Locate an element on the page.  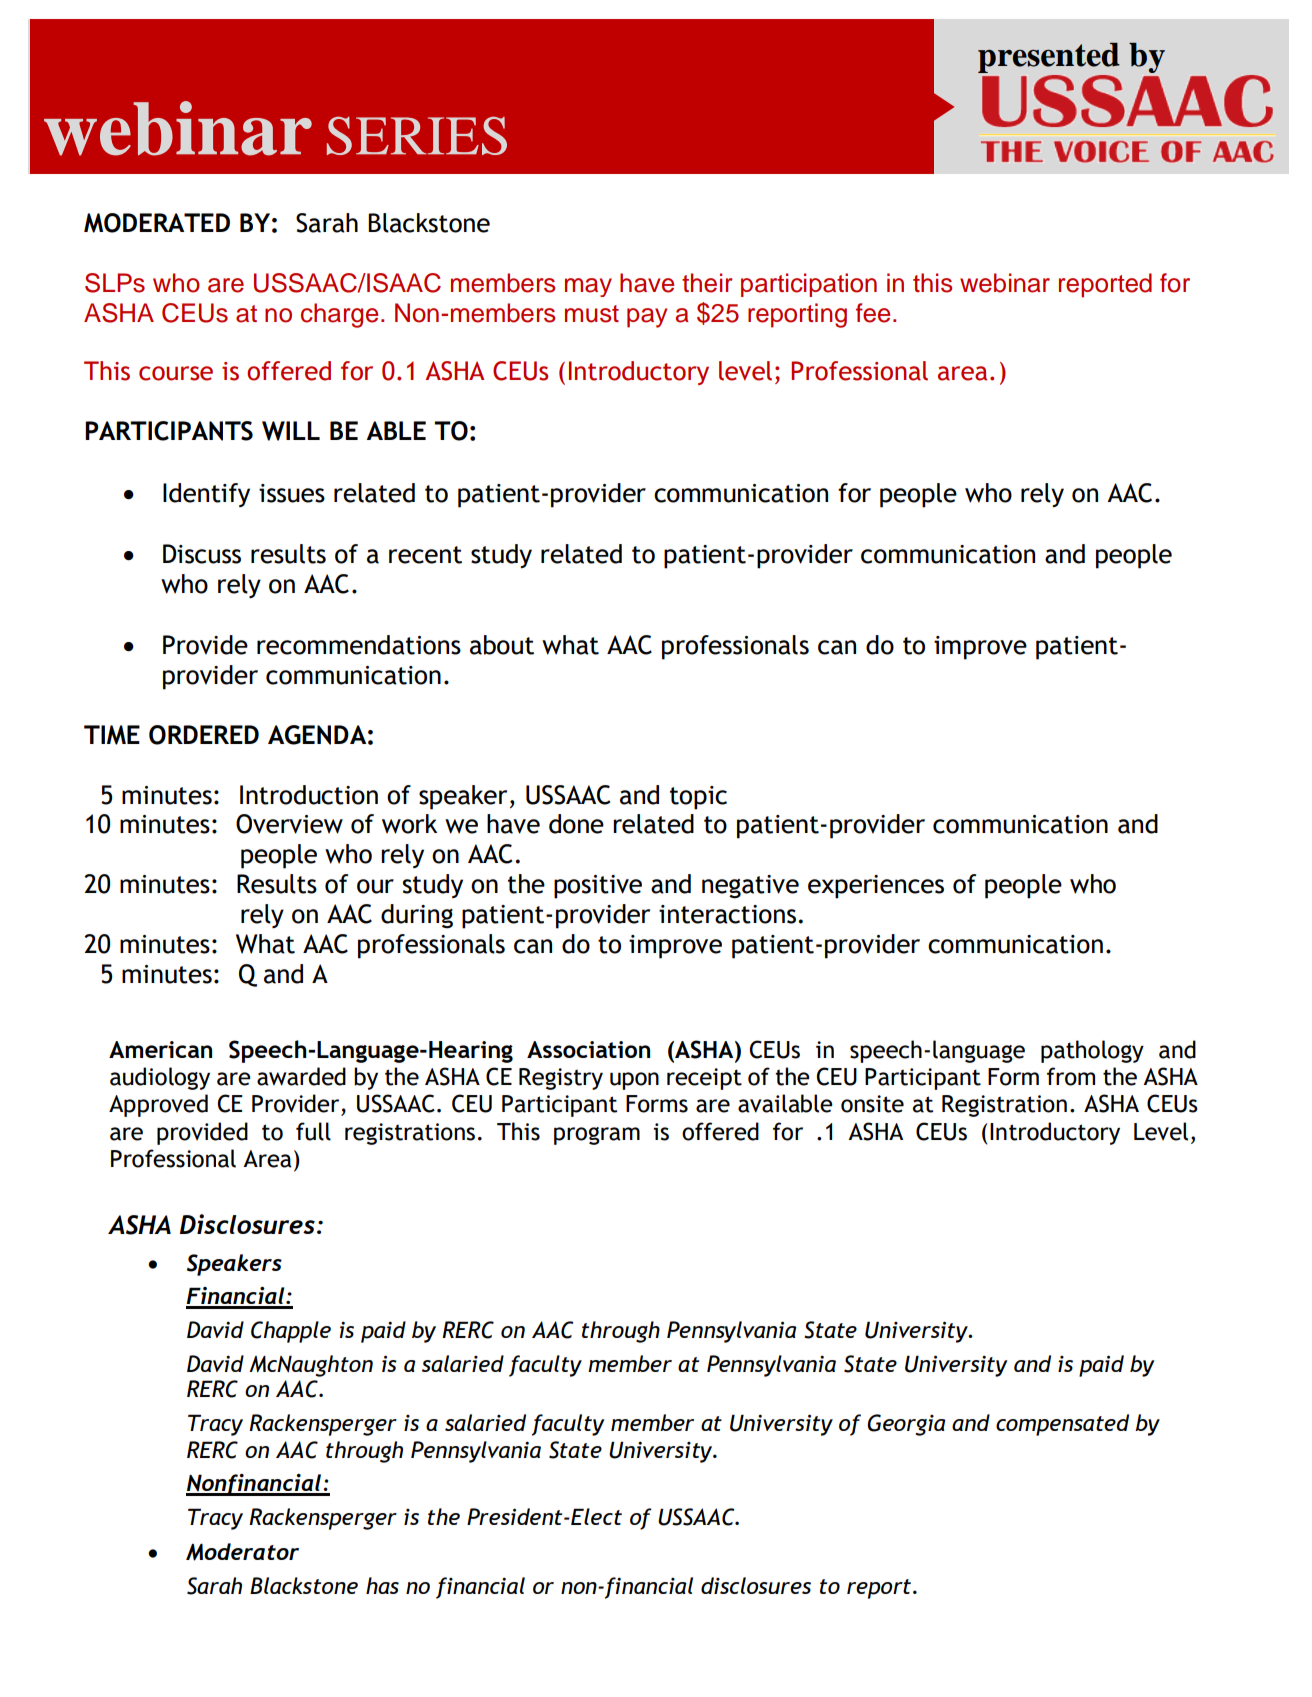
about is located at coordinates (502, 645).
